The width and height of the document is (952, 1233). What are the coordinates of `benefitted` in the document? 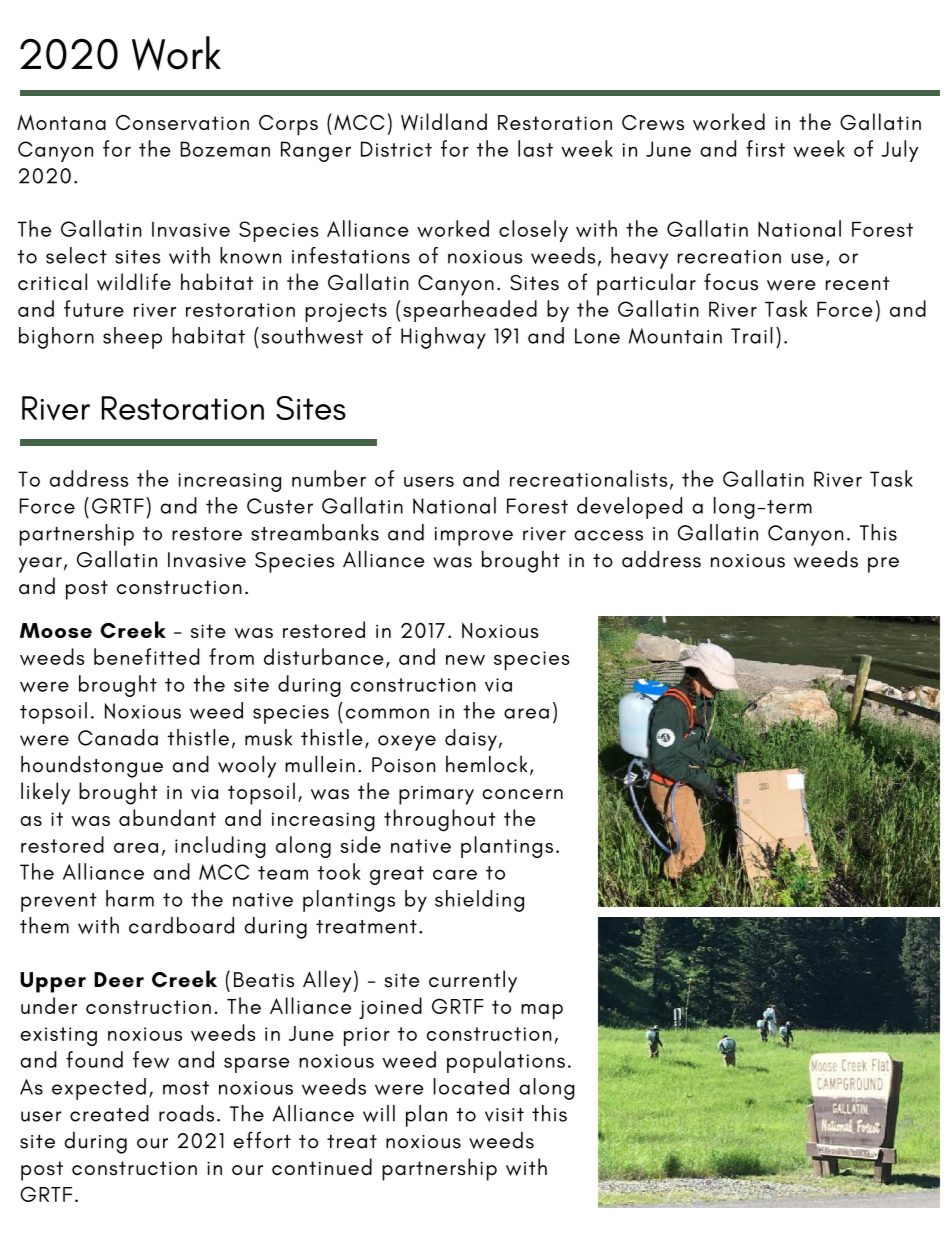 It's located at (147, 656).
